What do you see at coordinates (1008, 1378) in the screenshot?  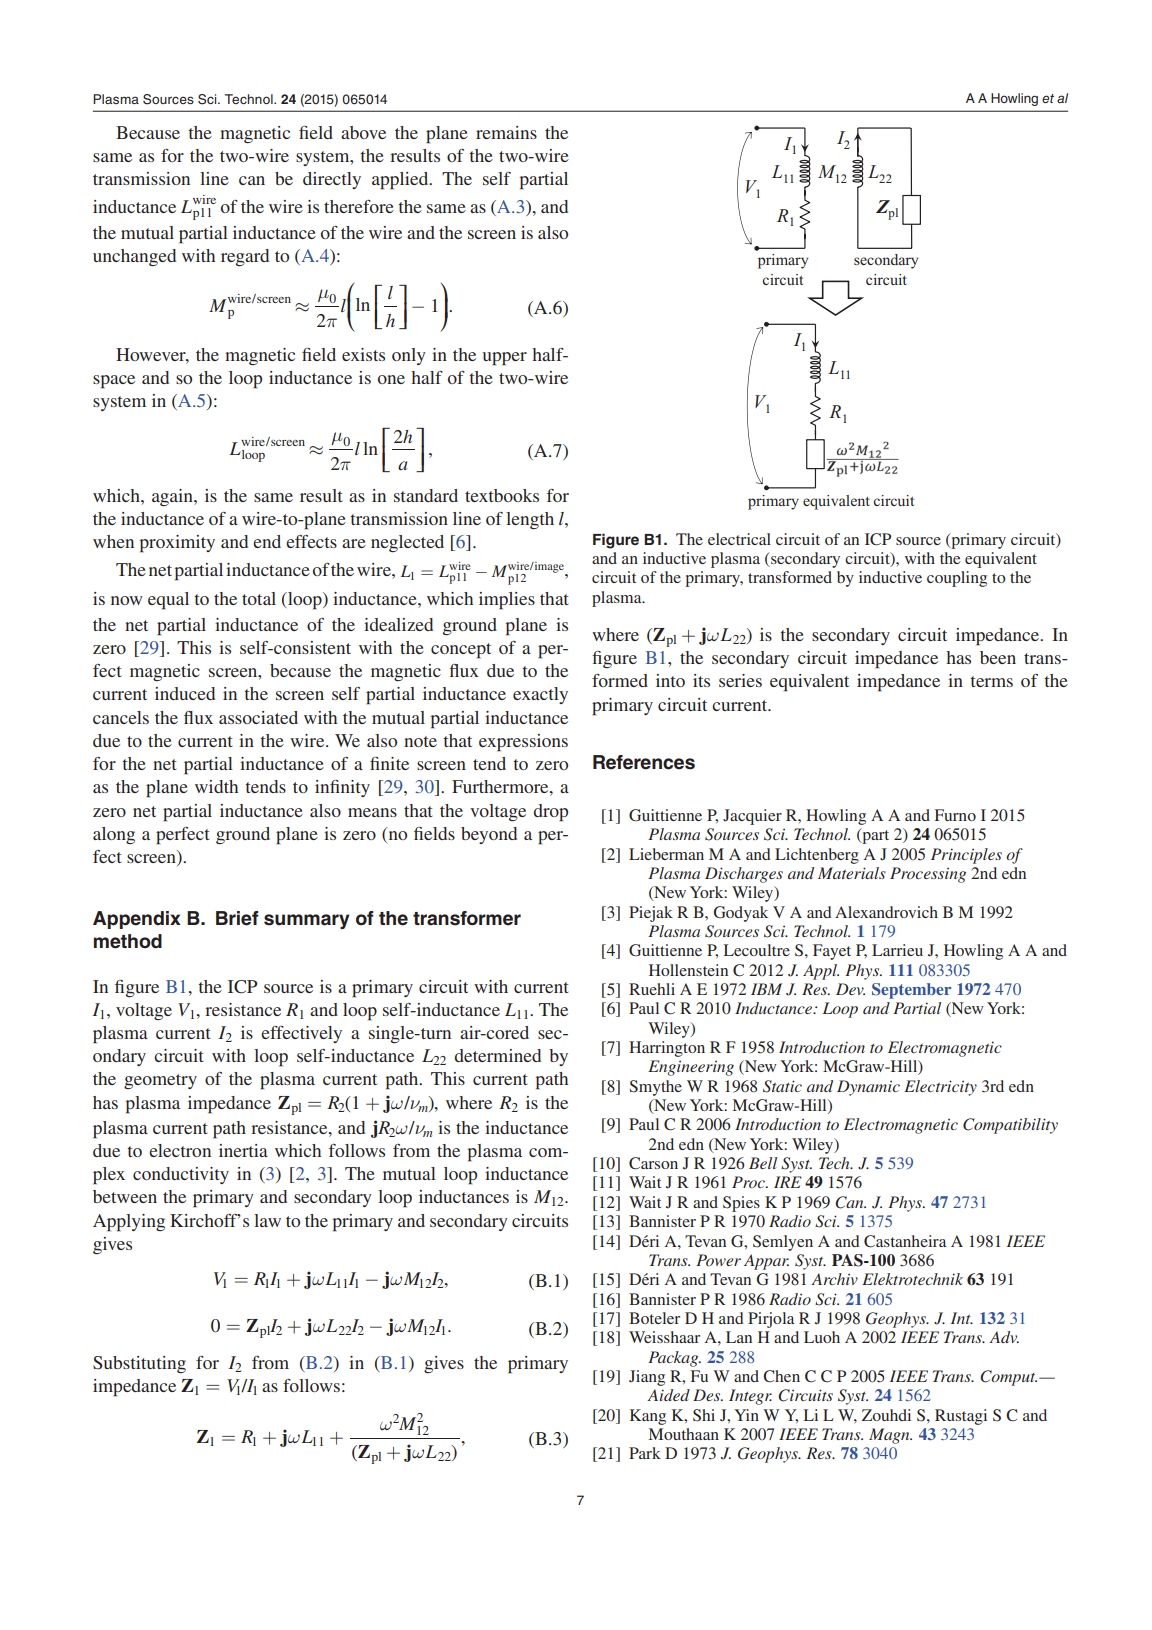 I see `Comput` at bounding box center [1008, 1378].
